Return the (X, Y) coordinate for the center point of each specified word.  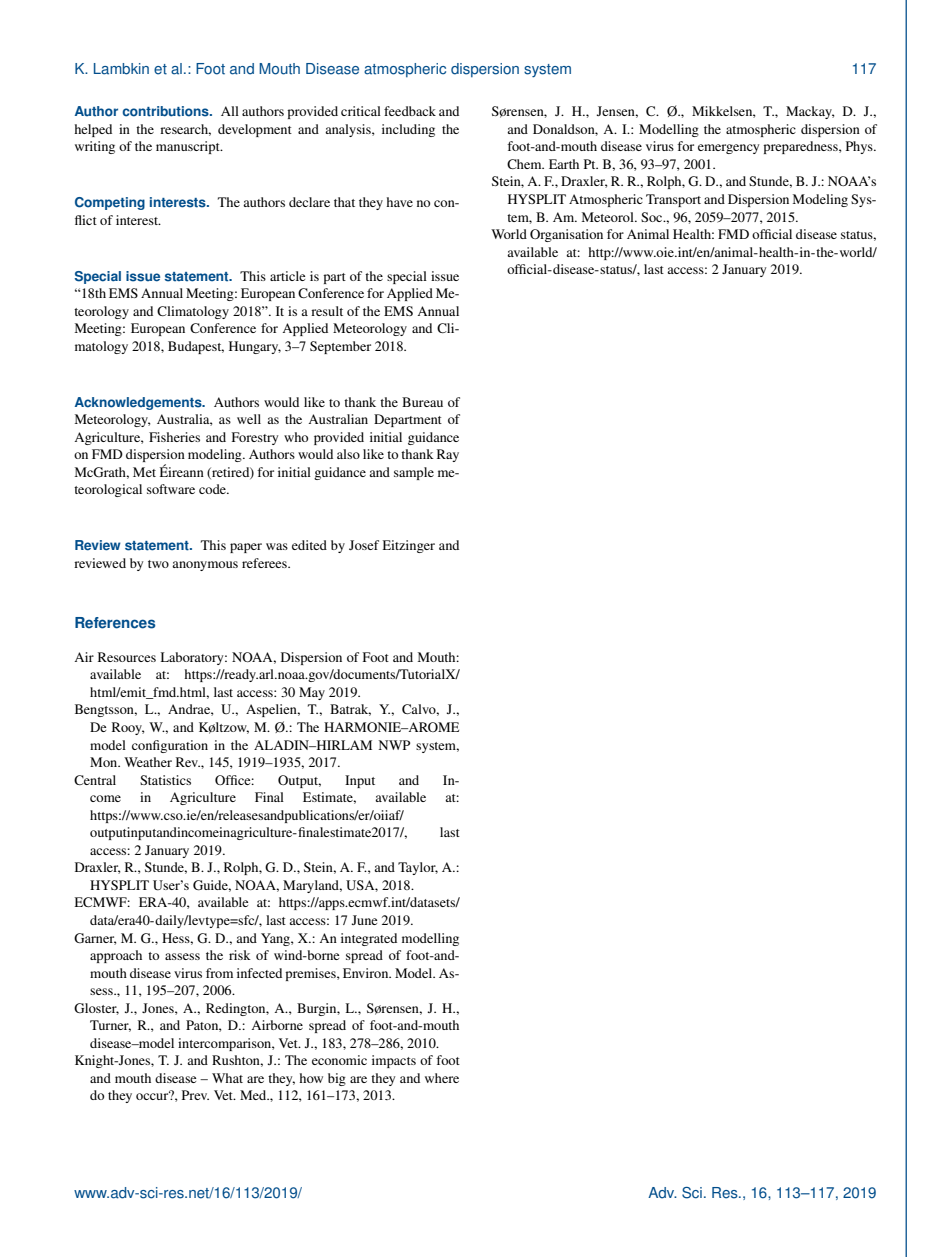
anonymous (205, 566)
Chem (525, 164)
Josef (364, 545)
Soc (653, 217)
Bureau (422, 402)
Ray (448, 455)
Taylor (418, 868)
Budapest (196, 347)
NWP (394, 745)
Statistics (165, 780)
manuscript (189, 147)
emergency (728, 149)
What (227, 1078)
